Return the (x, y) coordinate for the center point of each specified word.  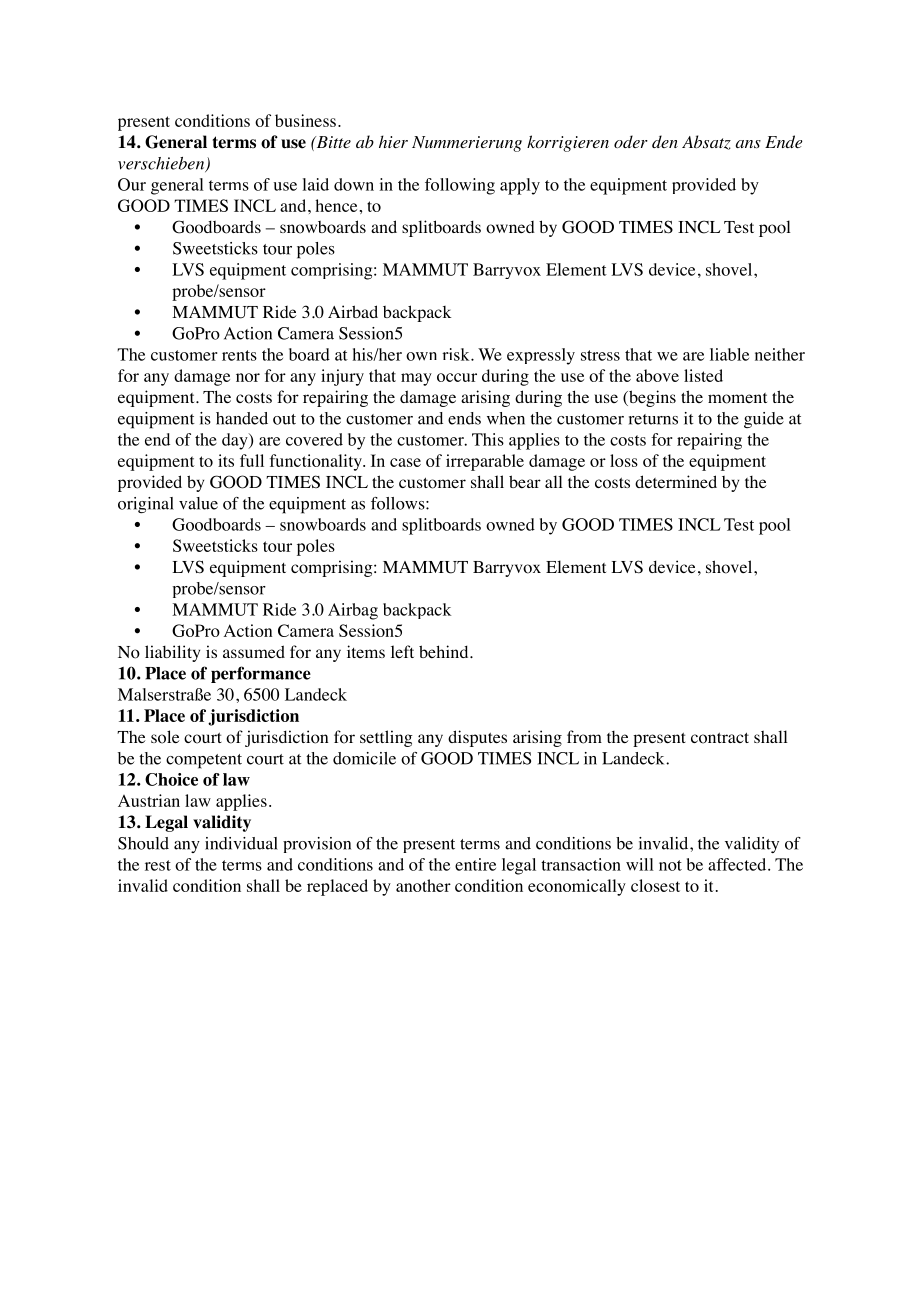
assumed (254, 651)
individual (241, 843)
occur (457, 377)
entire (475, 864)
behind (445, 651)
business (305, 120)
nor (248, 377)
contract (720, 738)
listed (703, 375)
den (665, 141)
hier (393, 141)
